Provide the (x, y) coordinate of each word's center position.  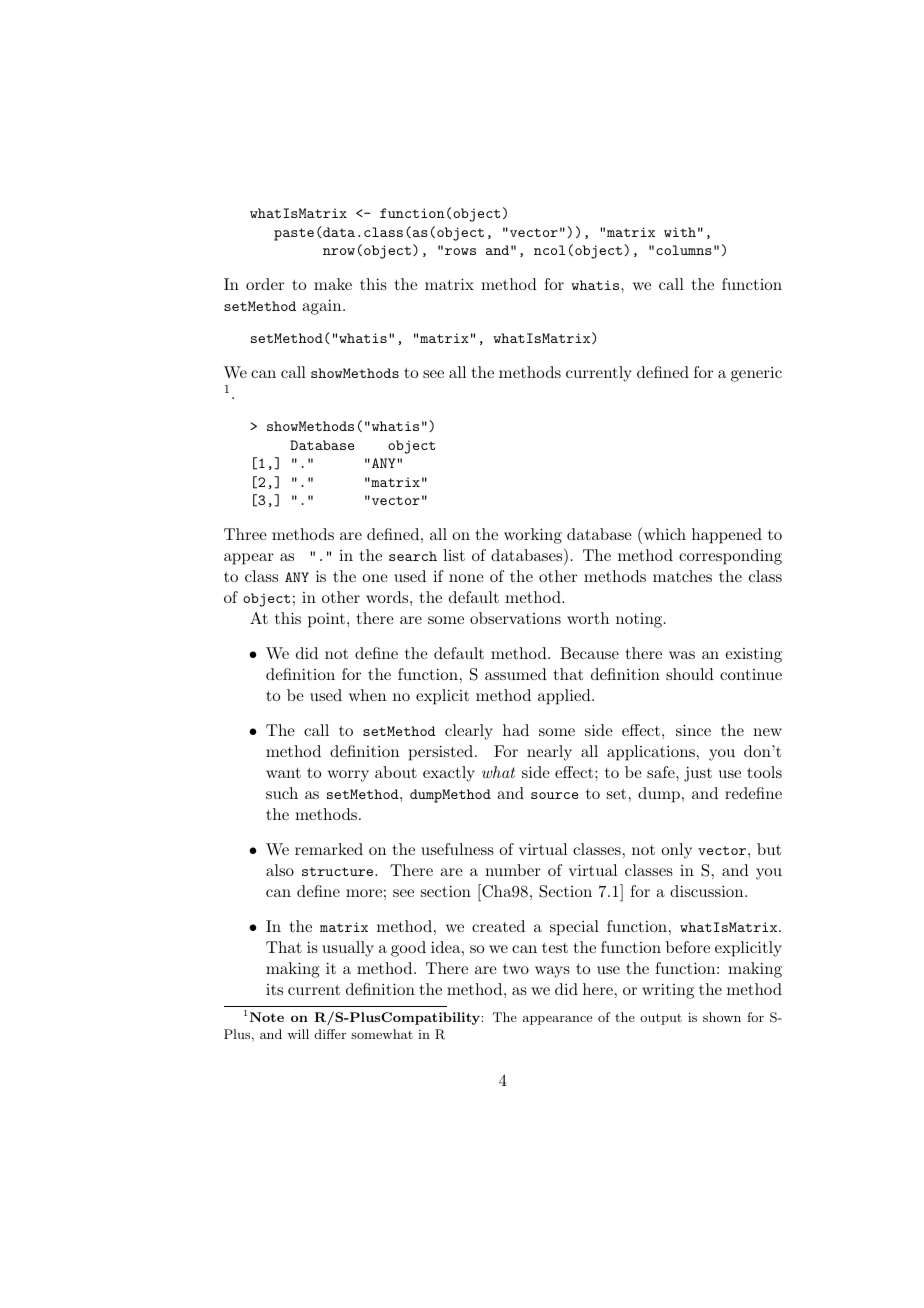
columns (684, 250)
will (298, 1034)
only (676, 851)
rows (460, 251)
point (326, 620)
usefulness (457, 849)
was (682, 655)
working (533, 536)
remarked (329, 849)
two (516, 969)
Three (245, 534)
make (333, 284)
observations (515, 618)
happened (727, 536)
